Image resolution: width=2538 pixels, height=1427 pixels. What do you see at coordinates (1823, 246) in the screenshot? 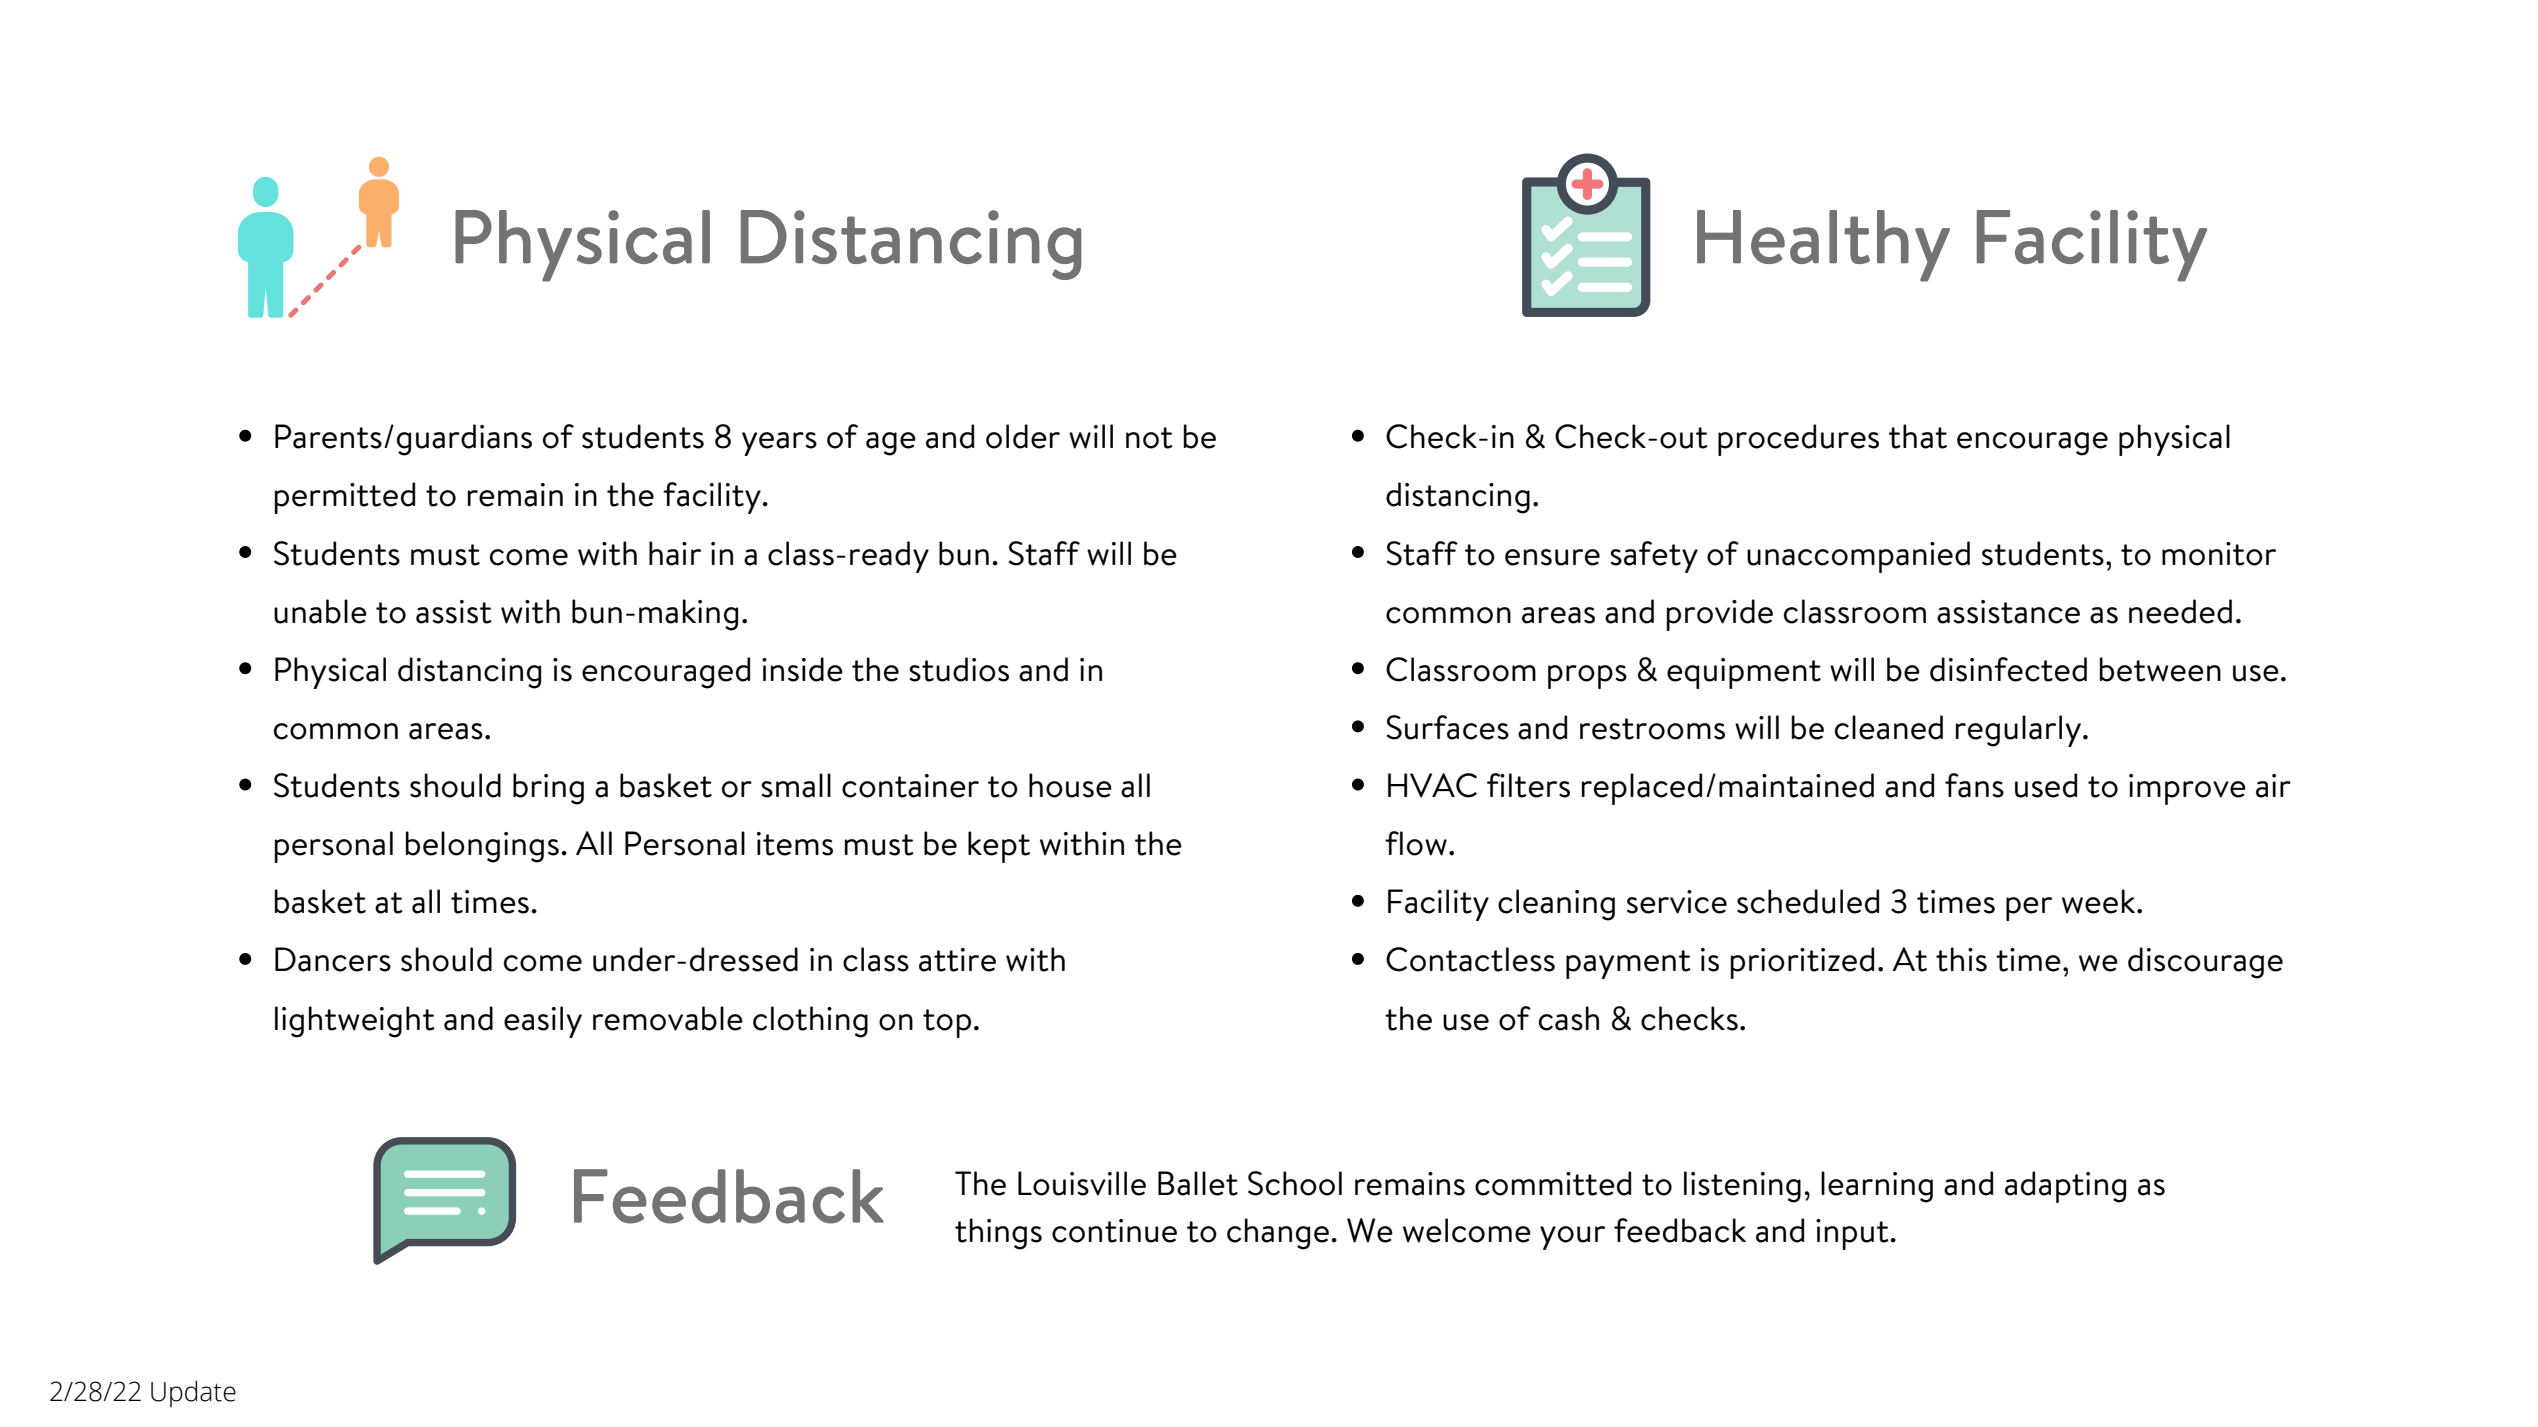
I see `Healthy` at bounding box center [1823, 246].
